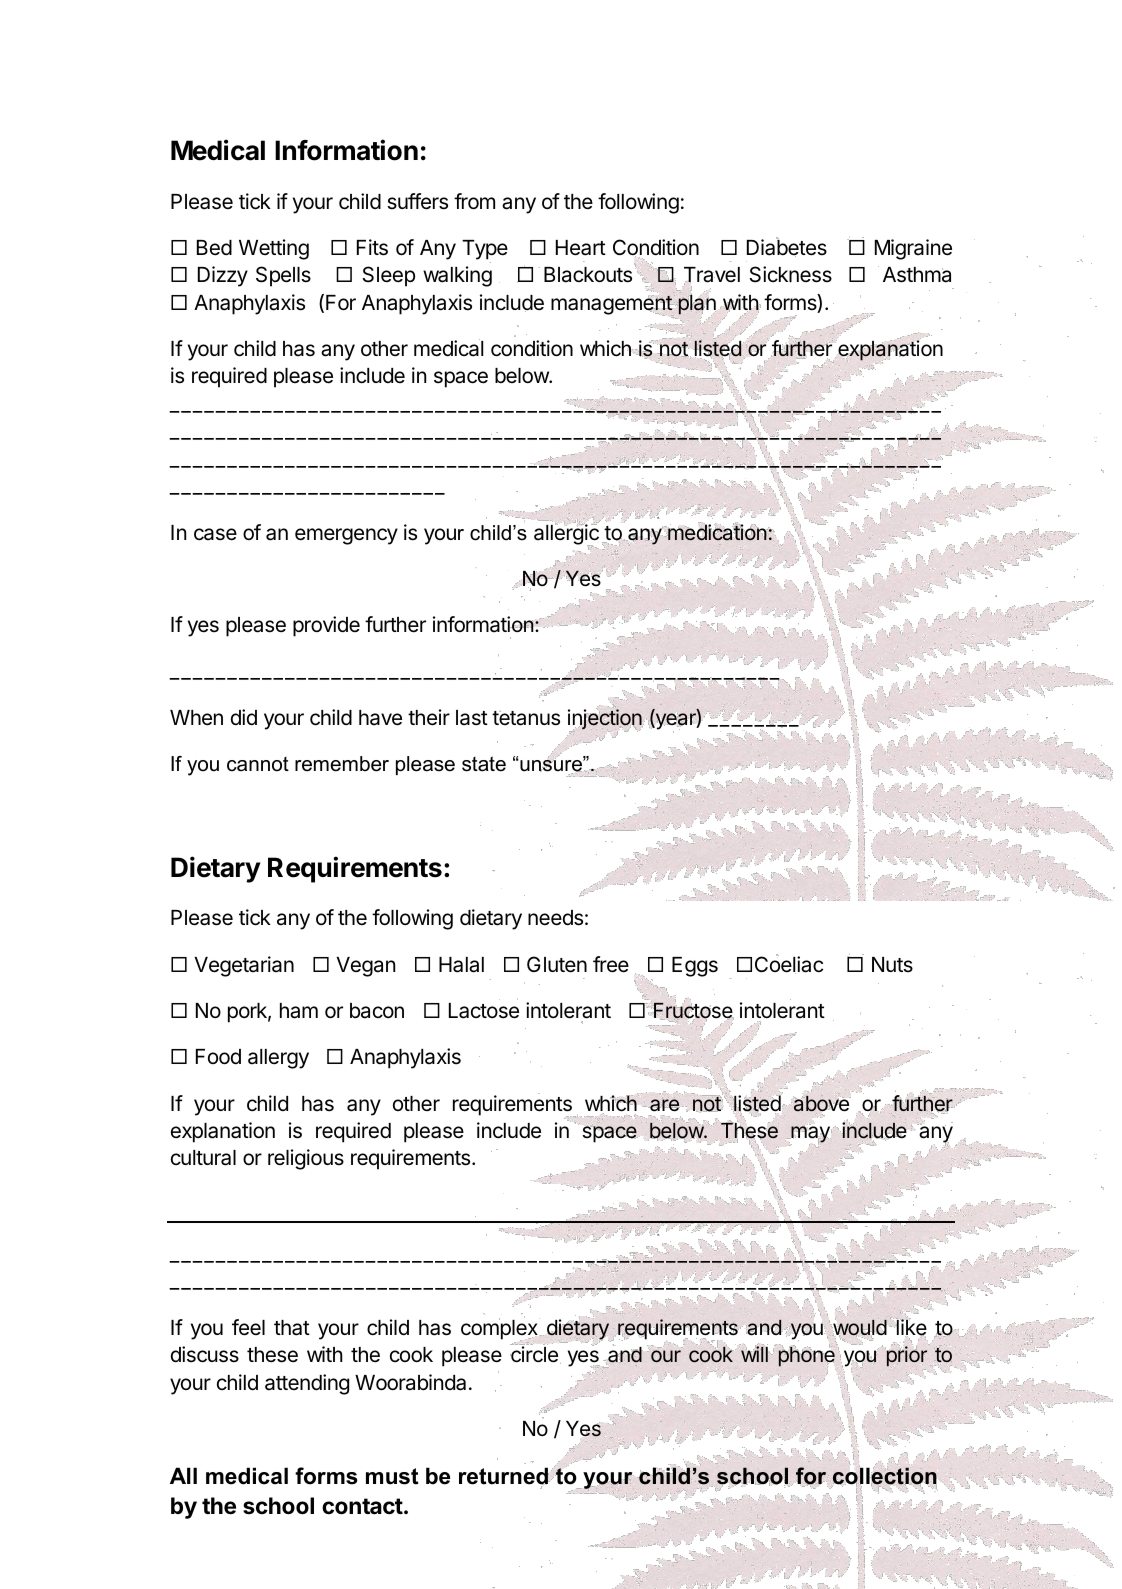  I want to click on Diabetes, so click(787, 247).
